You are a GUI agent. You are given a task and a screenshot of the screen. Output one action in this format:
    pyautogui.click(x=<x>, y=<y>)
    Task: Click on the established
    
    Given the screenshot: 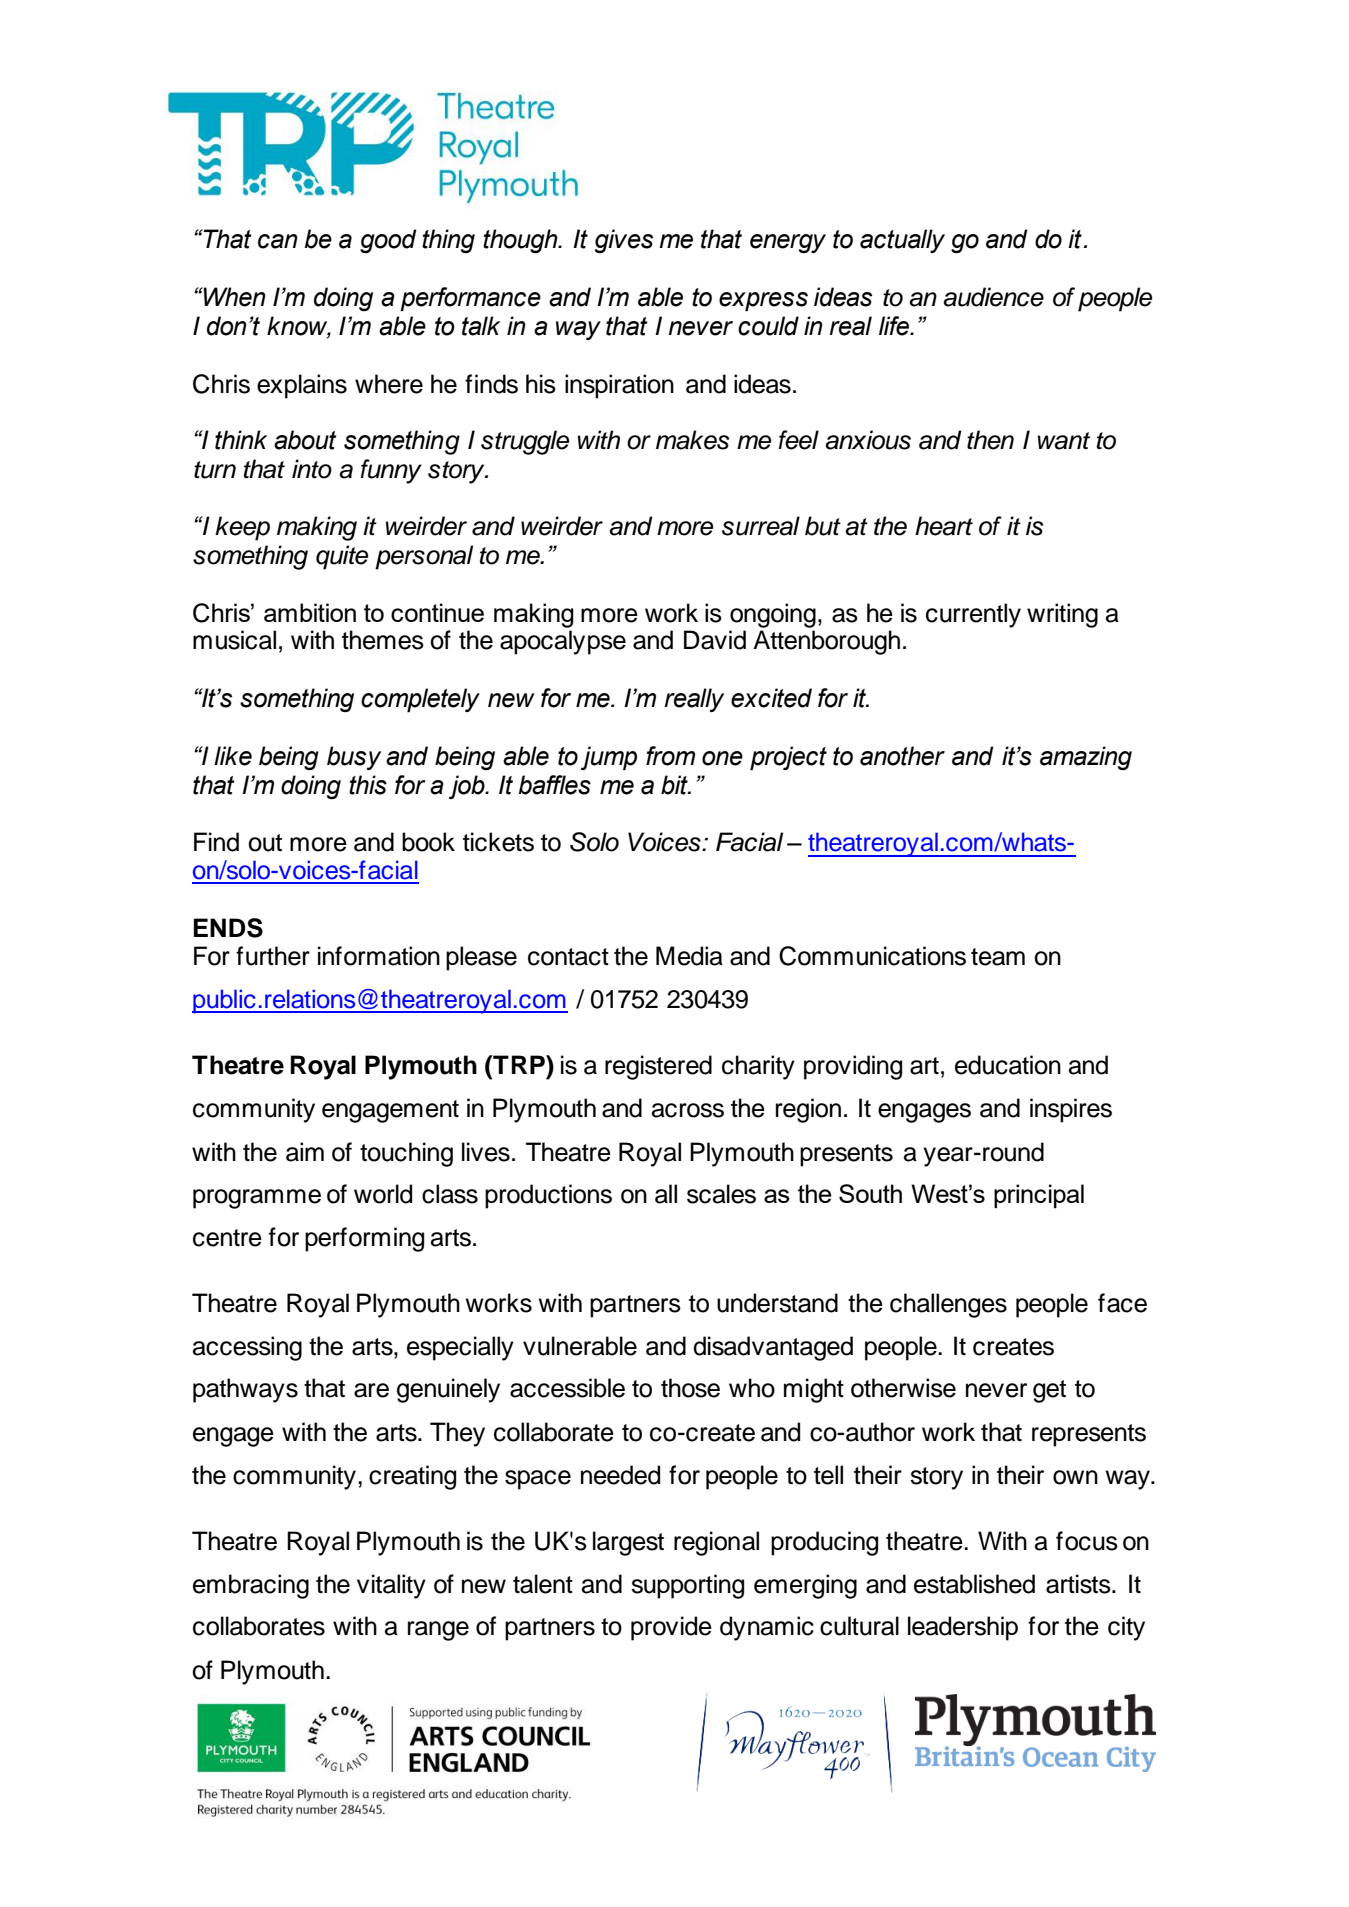 What is the action you would take?
    pyautogui.click(x=974, y=1584)
